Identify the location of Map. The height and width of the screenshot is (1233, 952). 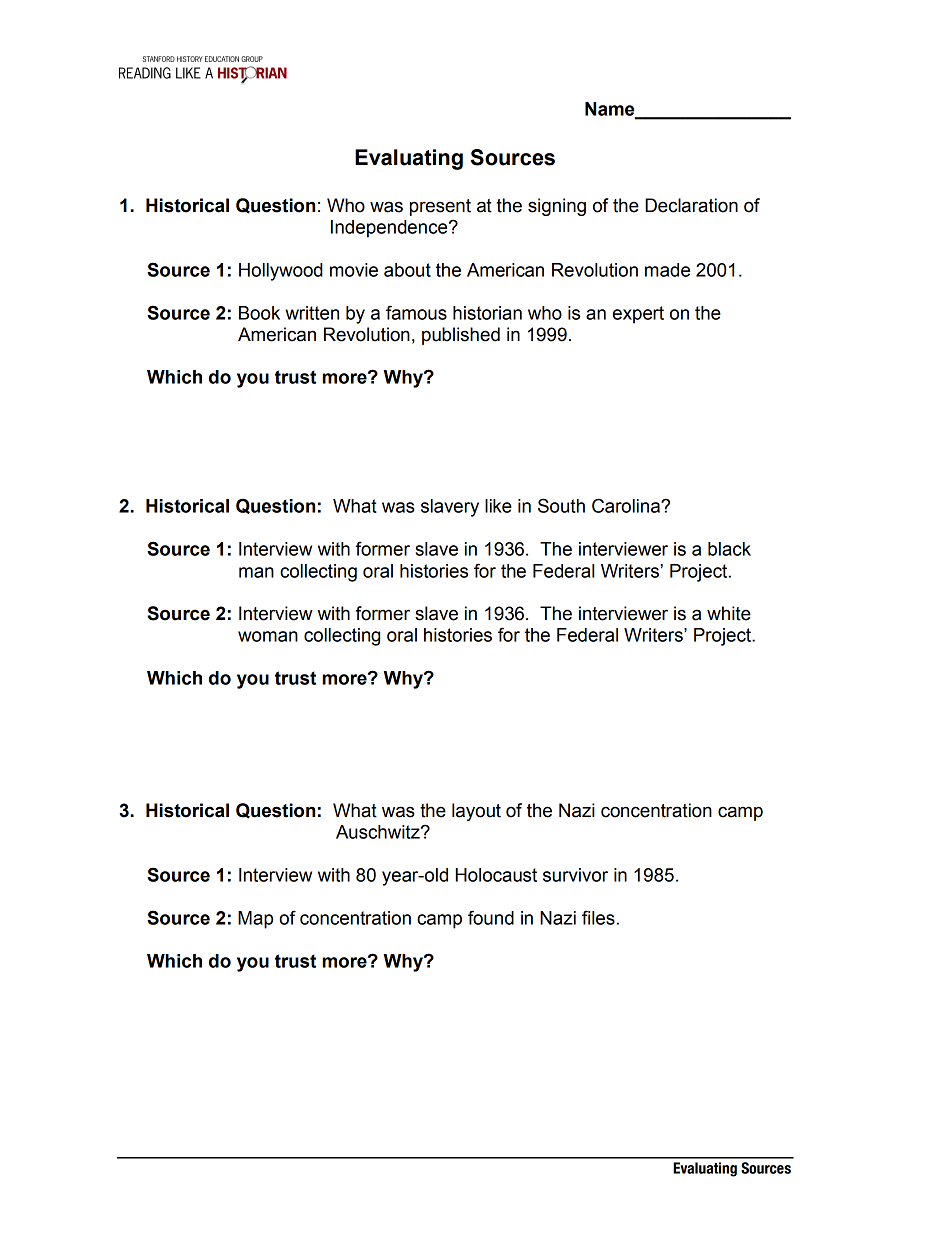
(255, 920).
